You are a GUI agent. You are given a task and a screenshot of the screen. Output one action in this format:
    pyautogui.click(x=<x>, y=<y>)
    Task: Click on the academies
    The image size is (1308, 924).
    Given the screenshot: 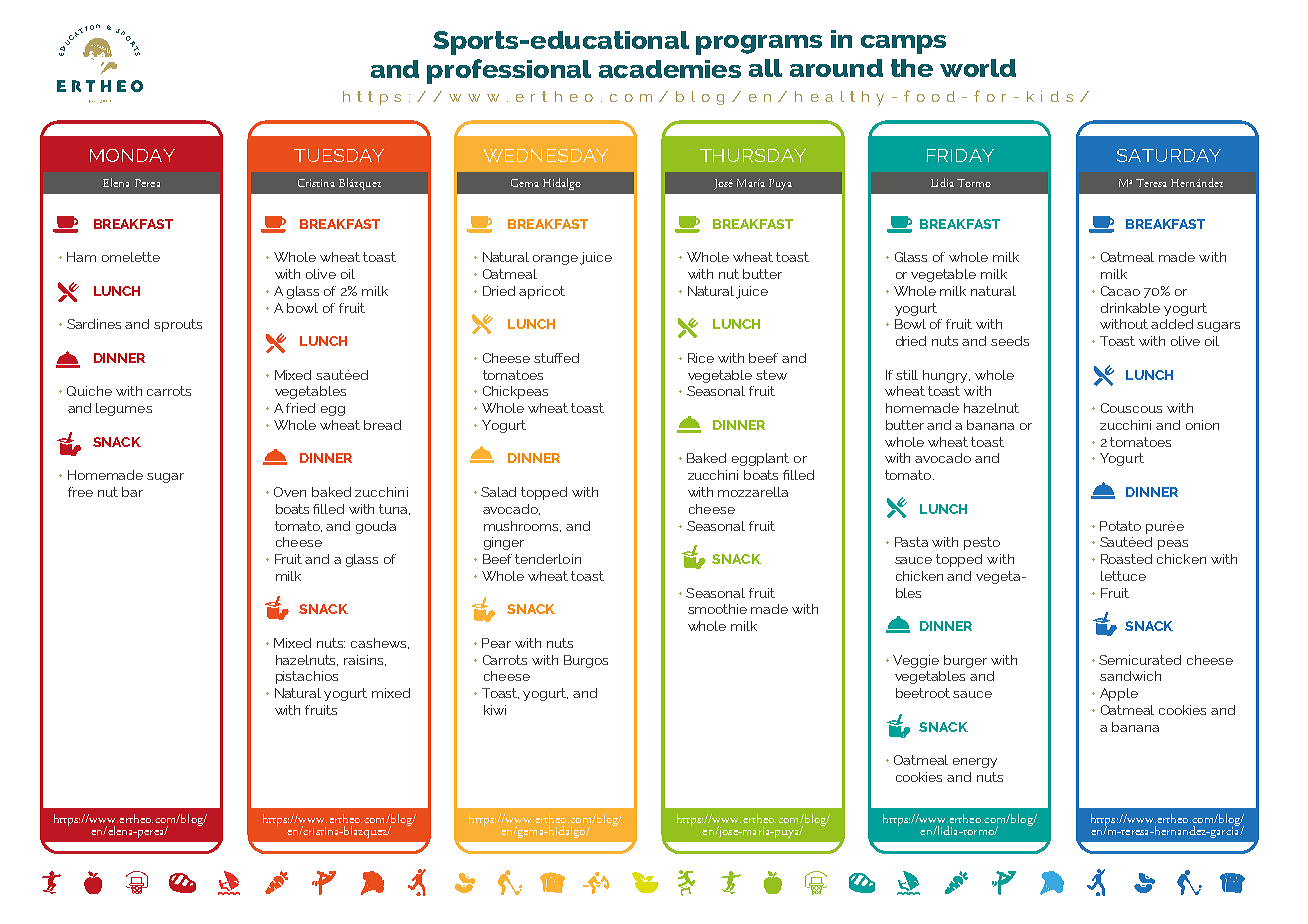 What is the action you would take?
    pyautogui.click(x=670, y=69)
